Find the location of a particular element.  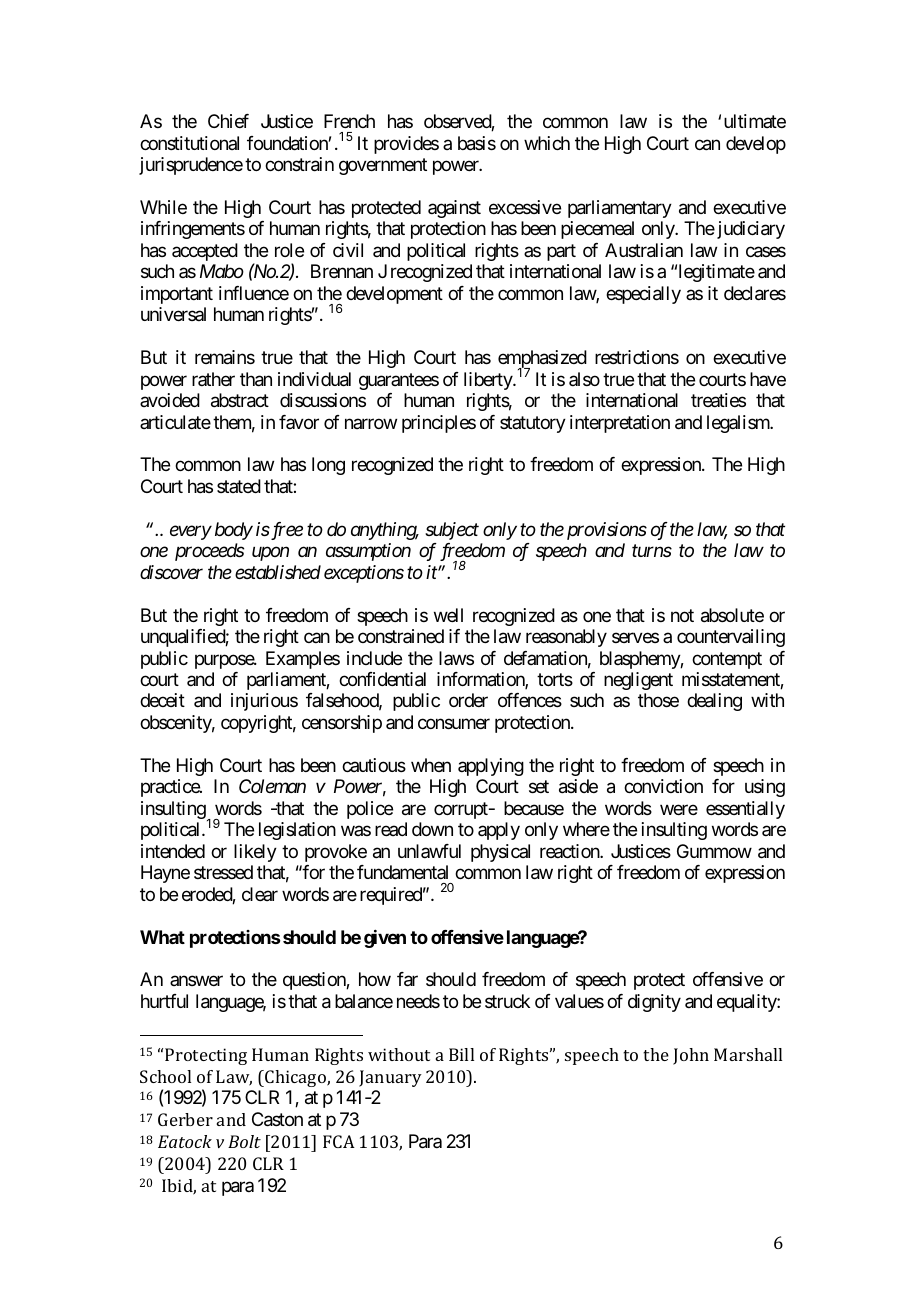

against is located at coordinates (454, 209).
